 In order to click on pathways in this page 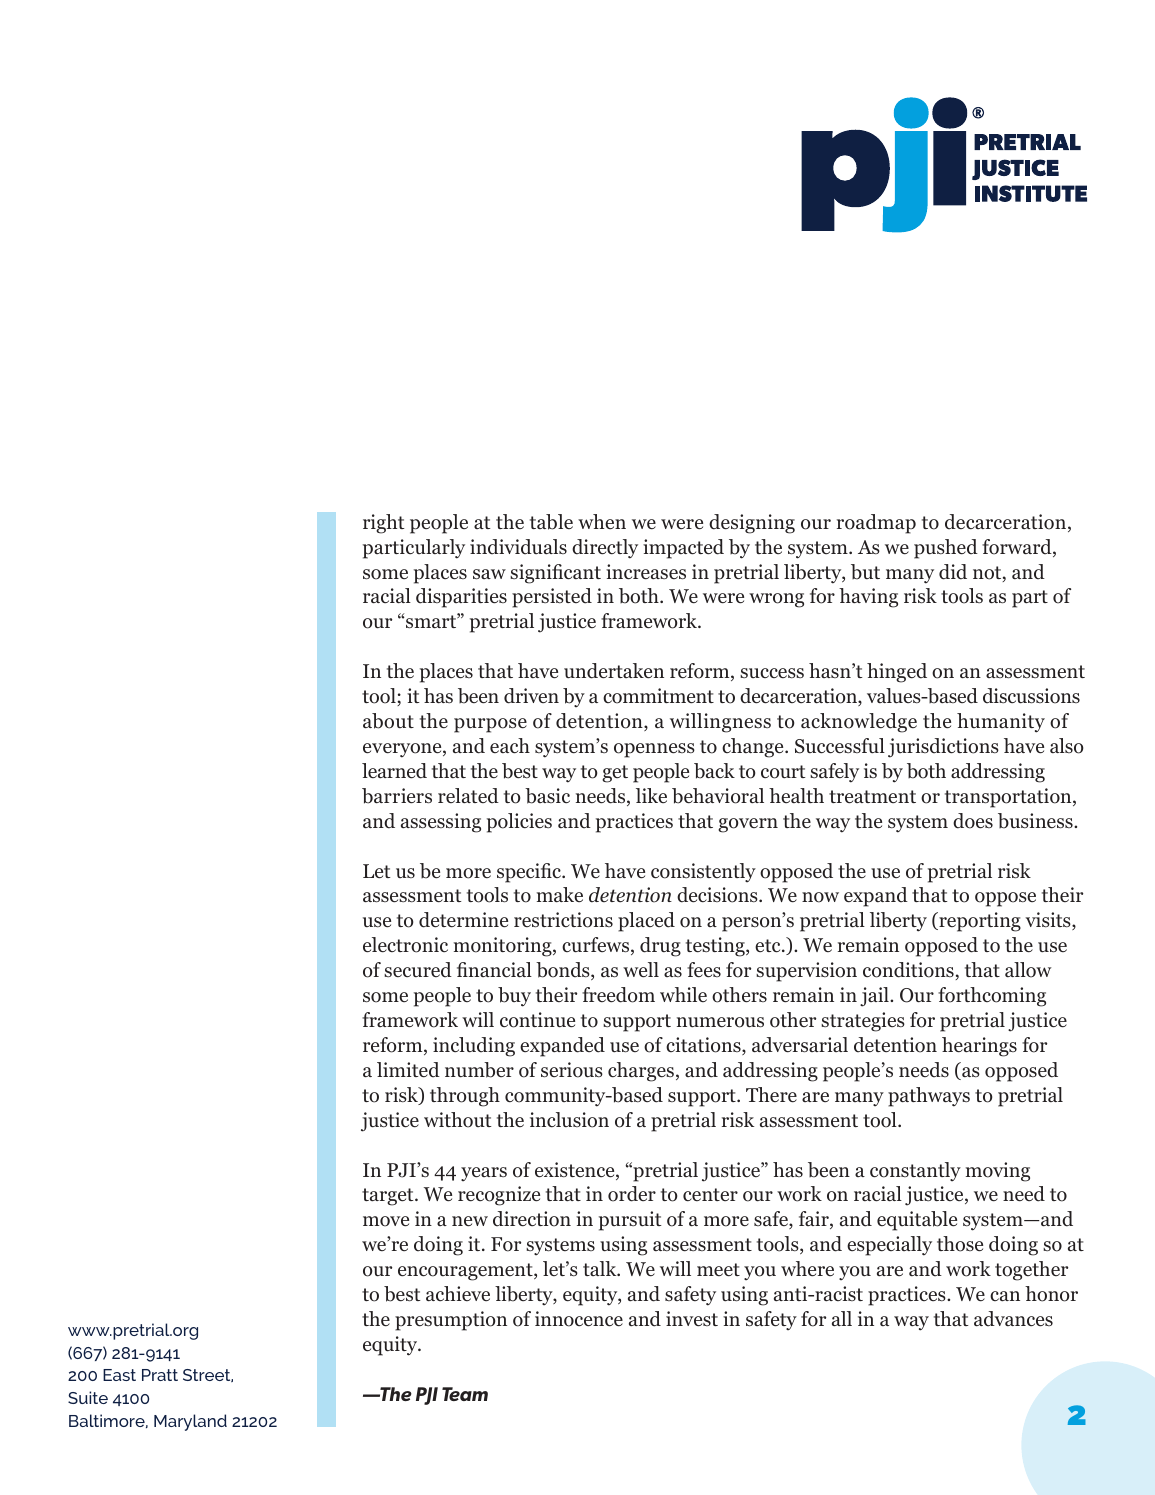, I will do `click(929, 1097)`.
